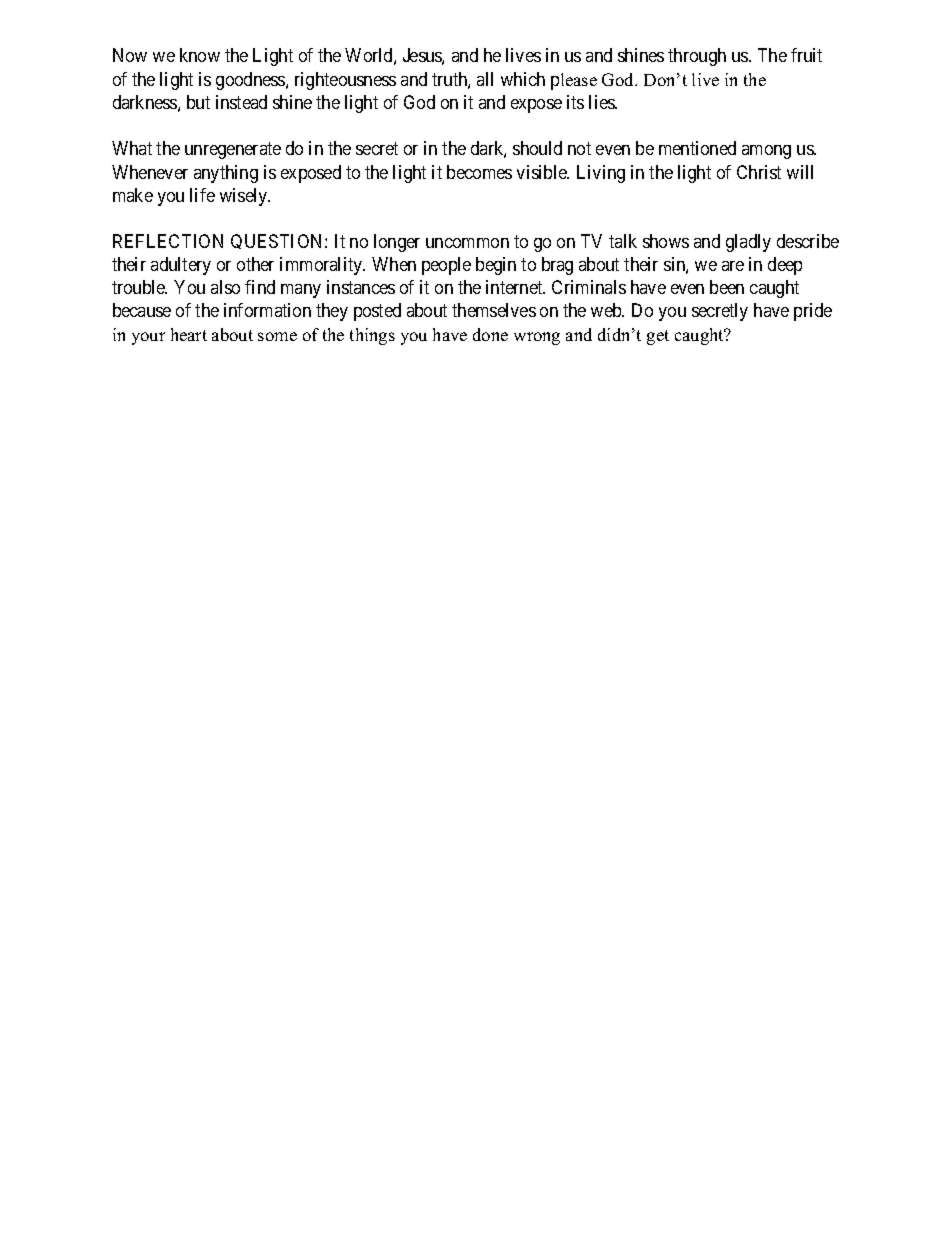 This document has height=1233, width=952. What do you see at coordinates (189, 334) in the document?
I see `heart` at bounding box center [189, 334].
